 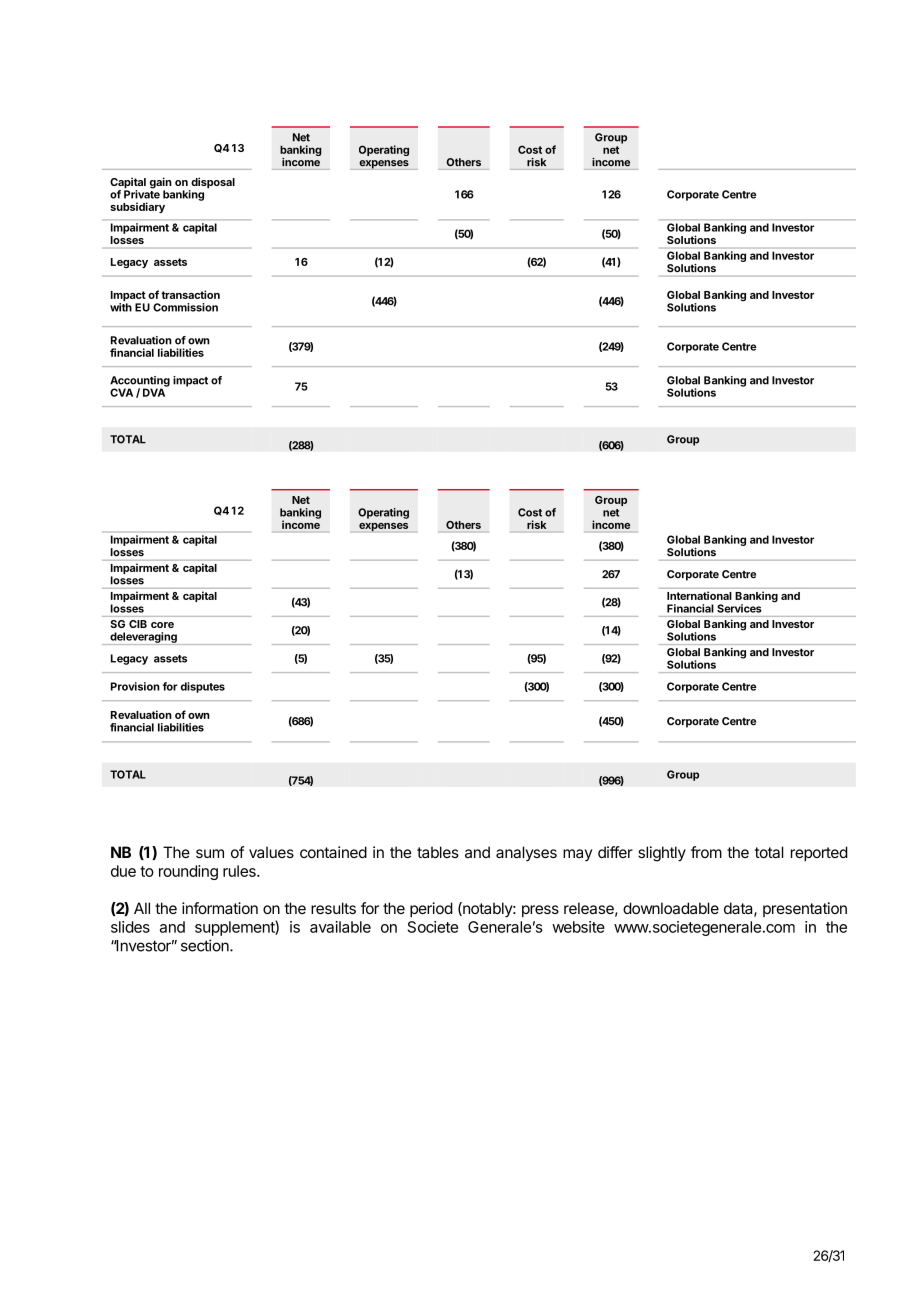 I want to click on downloadable, so click(x=671, y=908).
